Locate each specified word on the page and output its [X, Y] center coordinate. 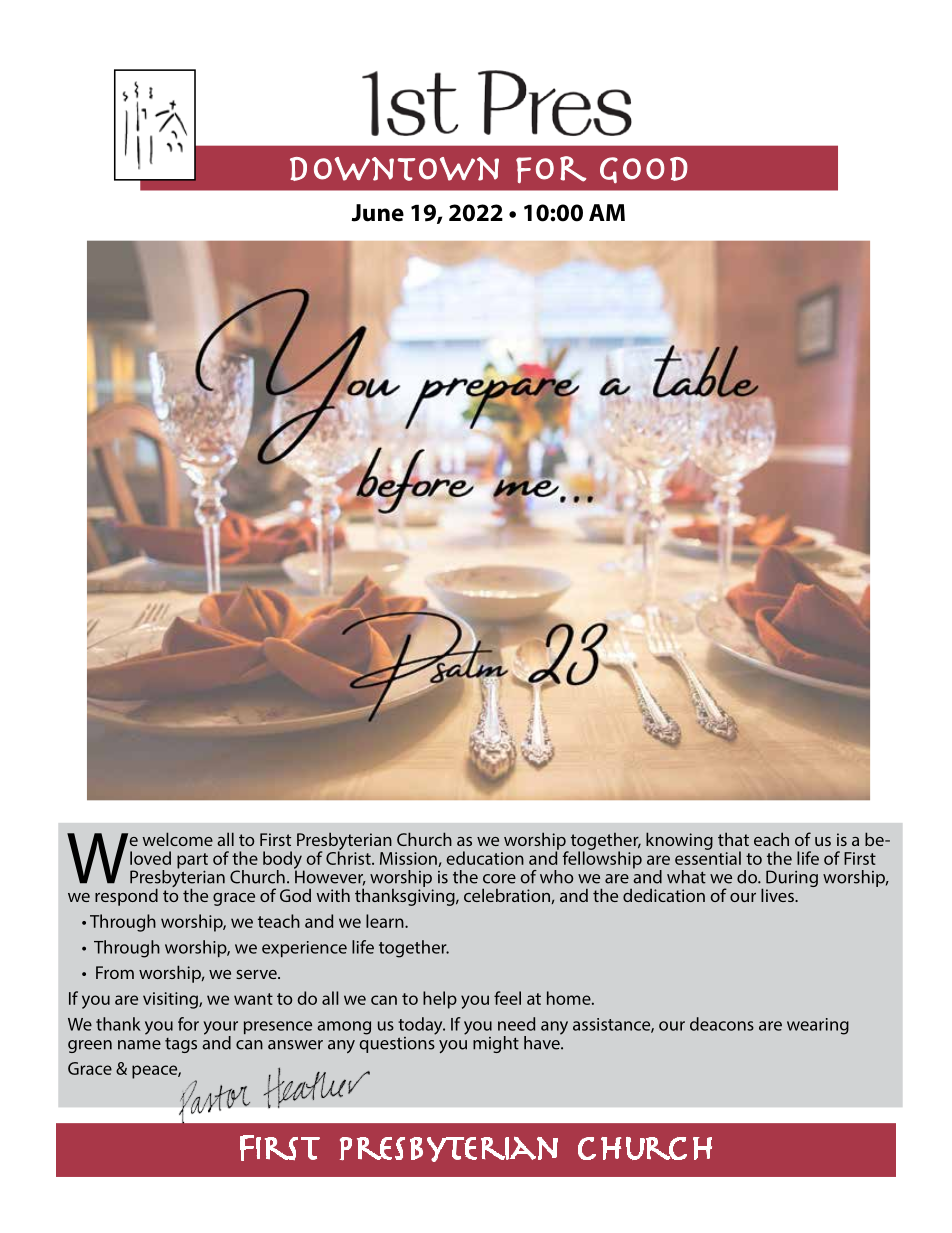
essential [708, 857]
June [377, 213]
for [188, 1024]
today [421, 1026]
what [686, 877]
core [499, 879]
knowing [679, 841]
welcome [177, 839]
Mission [409, 859]
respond [126, 897]
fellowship [602, 859]
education [485, 858]
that [733, 839]
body [283, 861]
